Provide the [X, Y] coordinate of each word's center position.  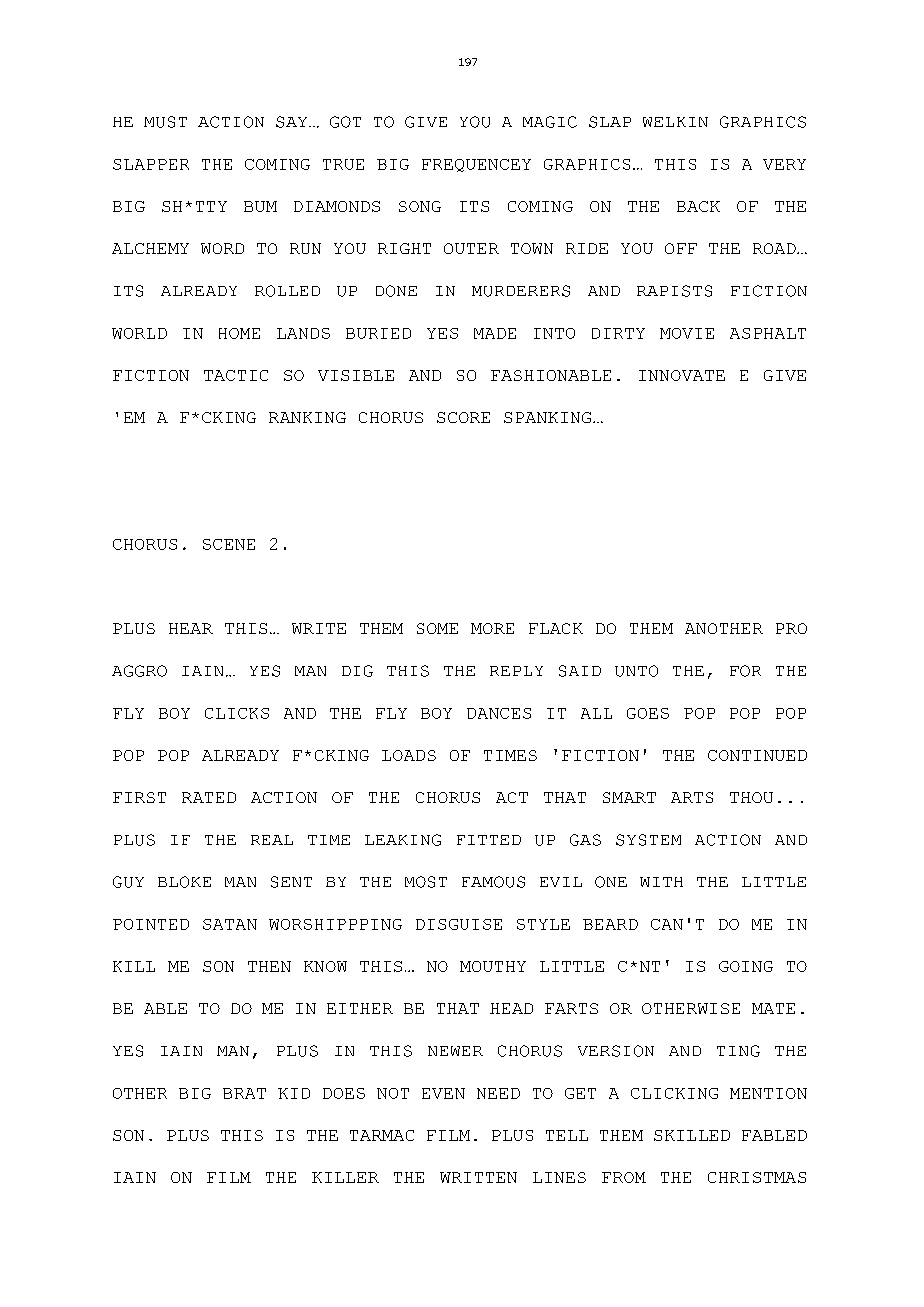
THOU [751, 797]
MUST [165, 122]
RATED [209, 797]
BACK [698, 206]
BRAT [244, 1093]
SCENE [229, 544]
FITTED [489, 840]
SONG [420, 206]
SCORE [463, 417]
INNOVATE [682, 375]
